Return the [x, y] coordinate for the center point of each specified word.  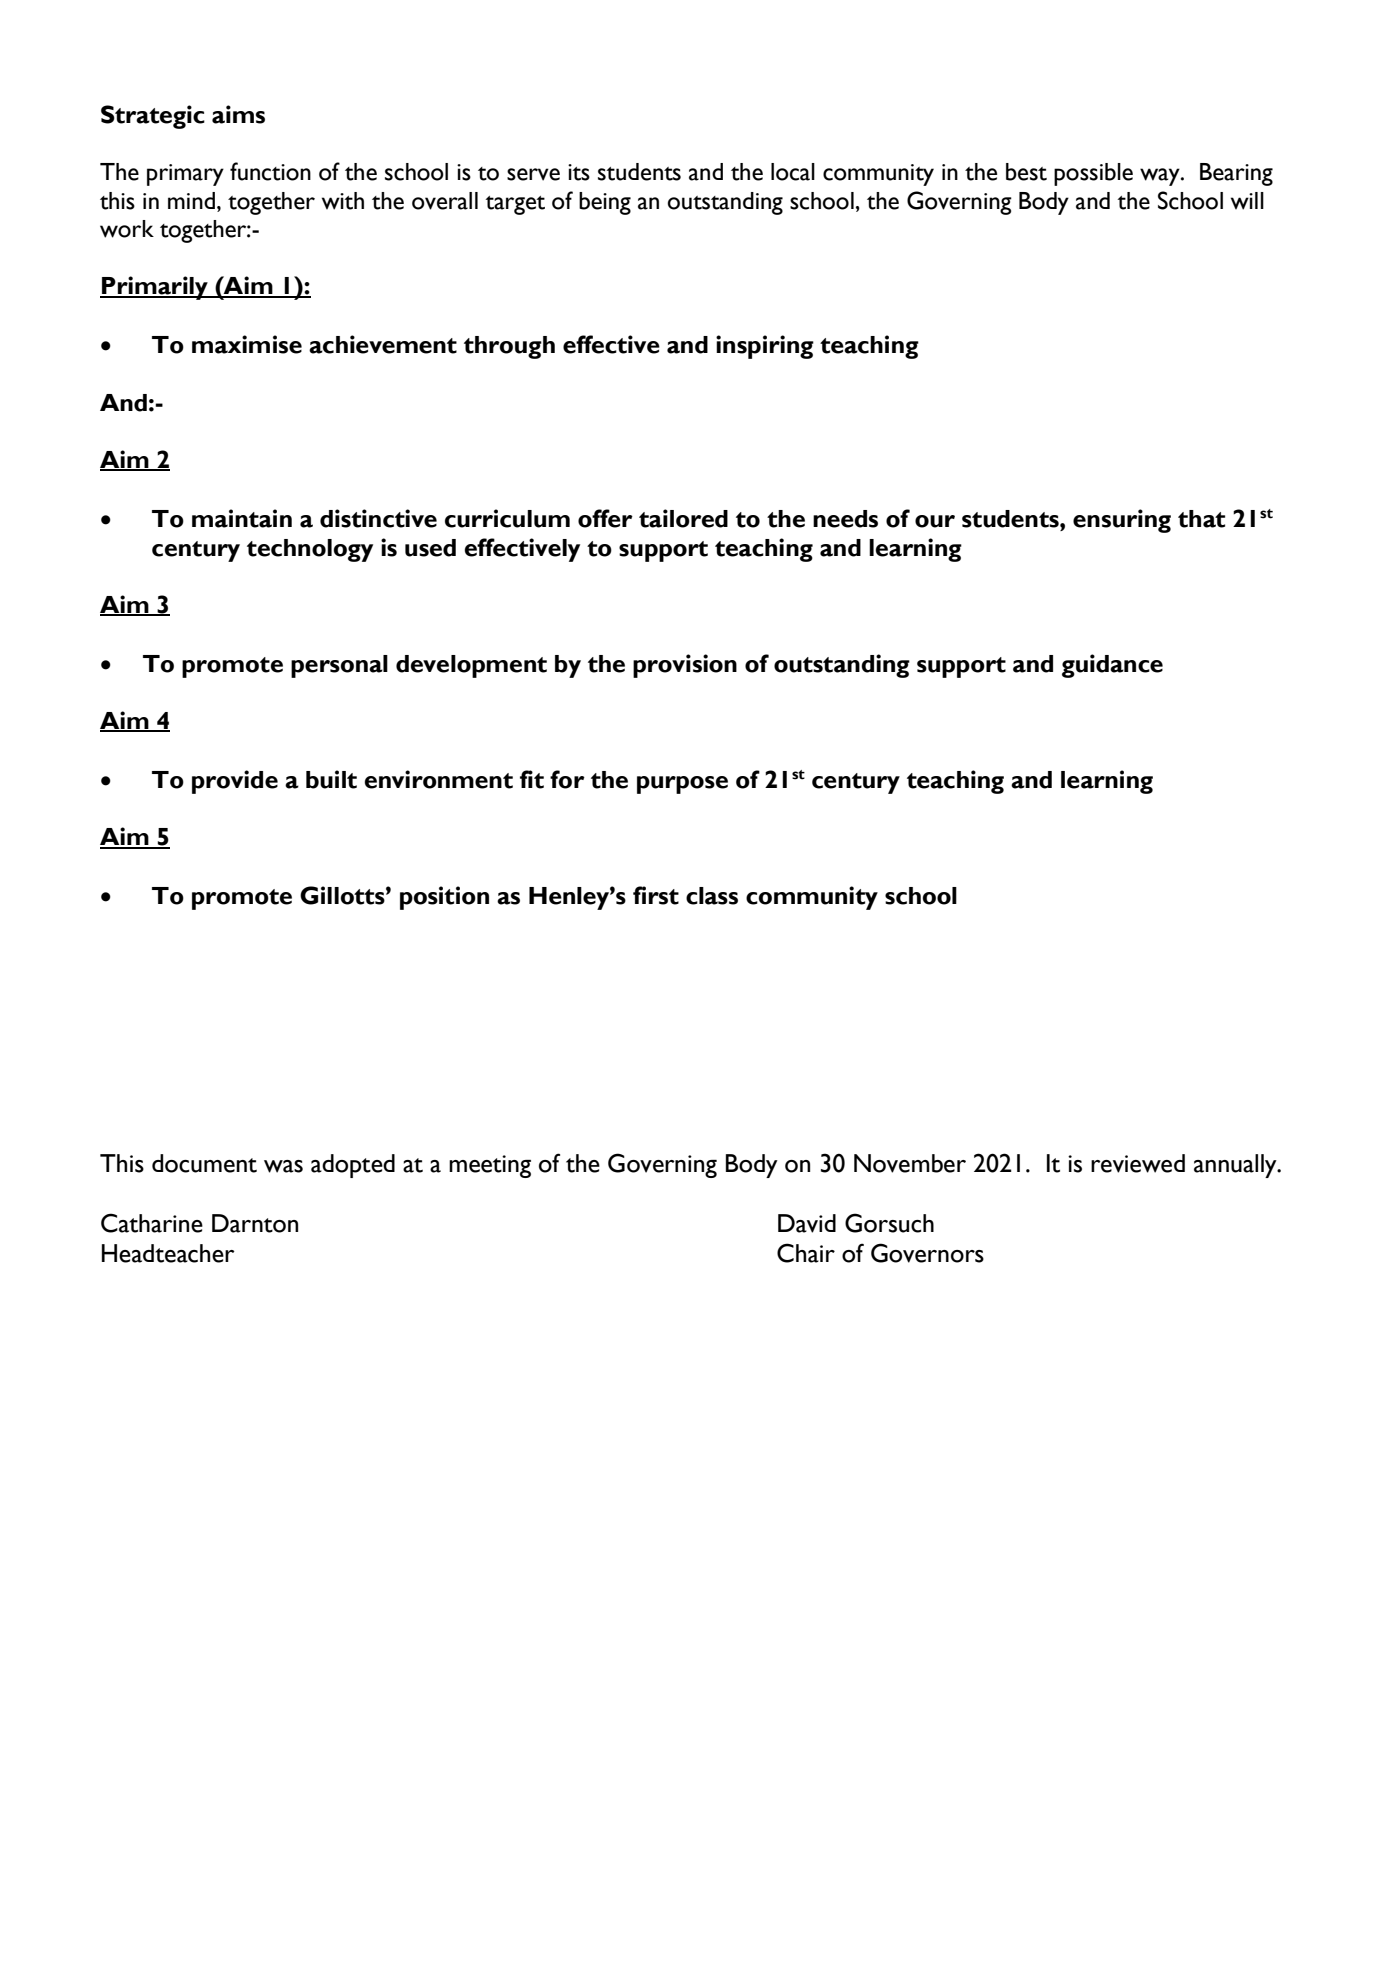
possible [1093, 174]
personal [339, 666]
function [270, 171]
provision [685, 666]
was [283, 1166]
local [793, 172]
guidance [1112, 666]
